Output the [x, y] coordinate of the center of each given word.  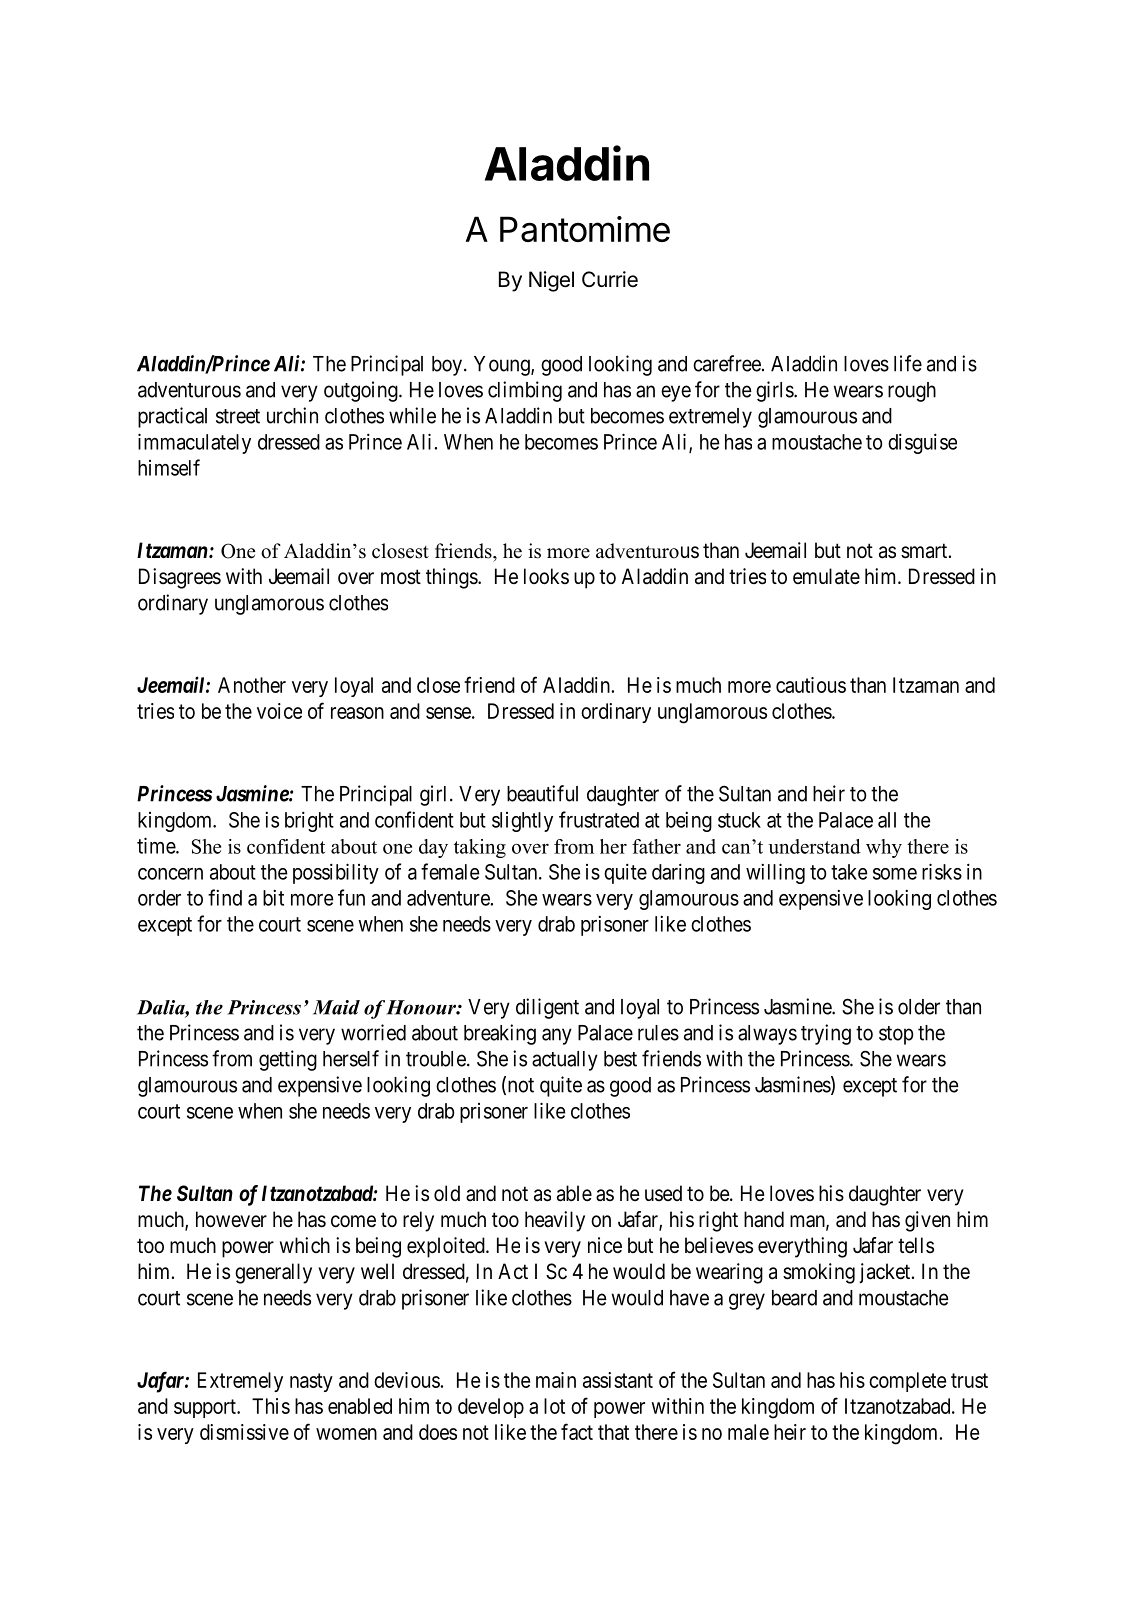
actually [565, 1061]
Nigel [551, 281]
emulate [826, 576]
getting [288, 1060]
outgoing [362, 391]
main [556, 1380]
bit [273, 898]
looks [546, 576]
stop [896, 1035]
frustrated [599, 819]
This [271, 1406]
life [908, 363]
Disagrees [180, 578]
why [884, 848]
